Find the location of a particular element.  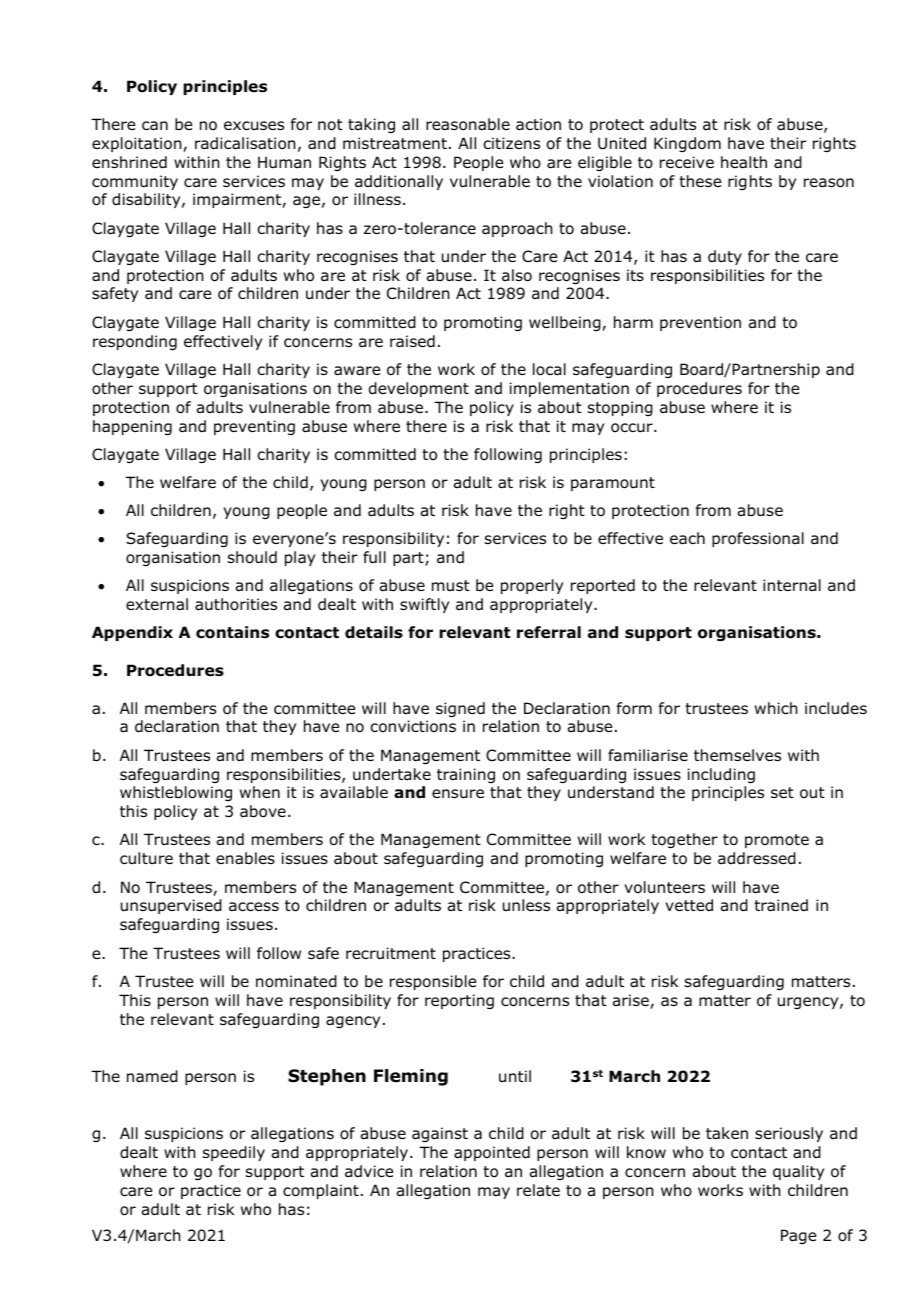

health is located at coordinates (744, 162).
